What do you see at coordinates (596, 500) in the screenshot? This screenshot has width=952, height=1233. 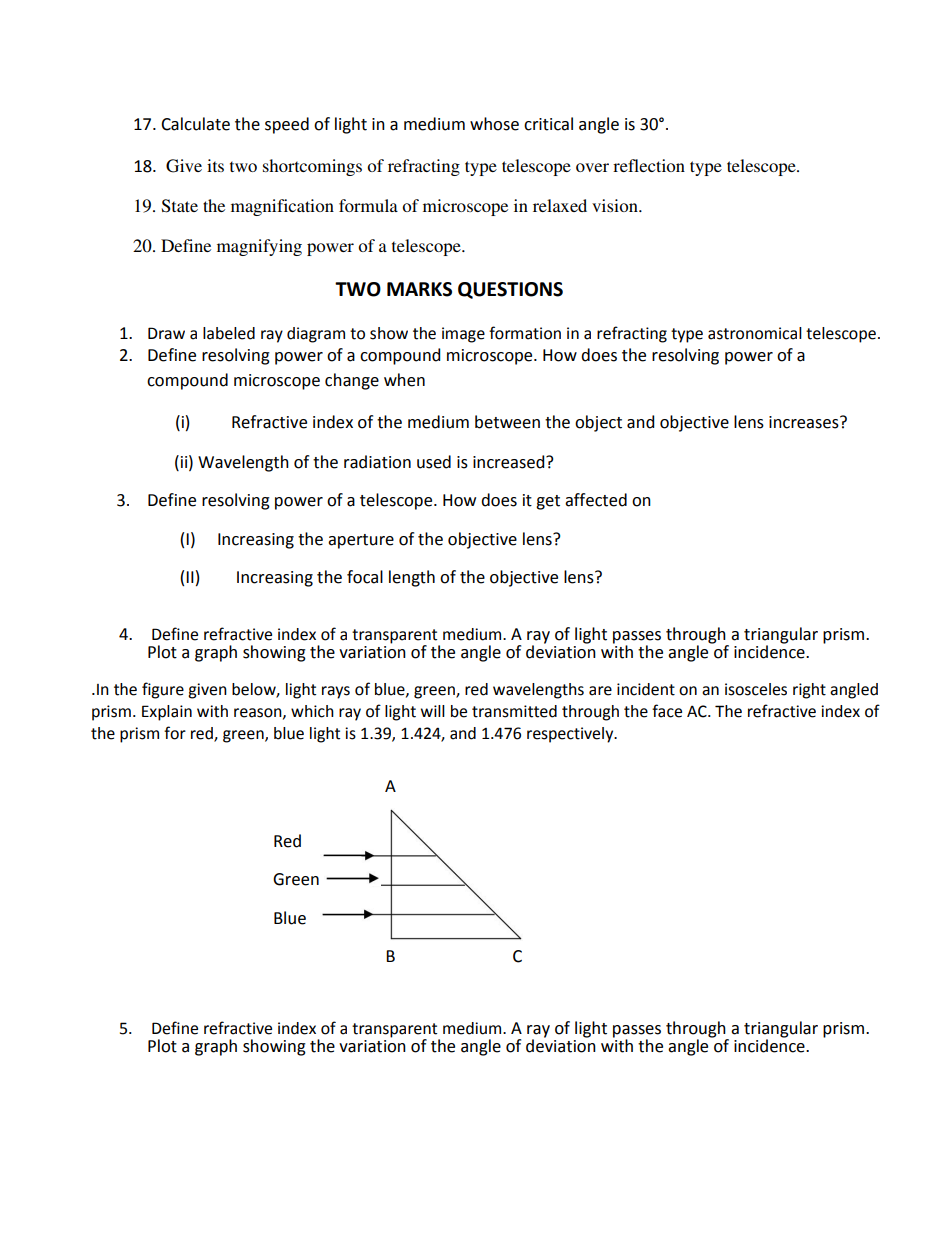 I see `affected` at bounding box center [596, 500].
